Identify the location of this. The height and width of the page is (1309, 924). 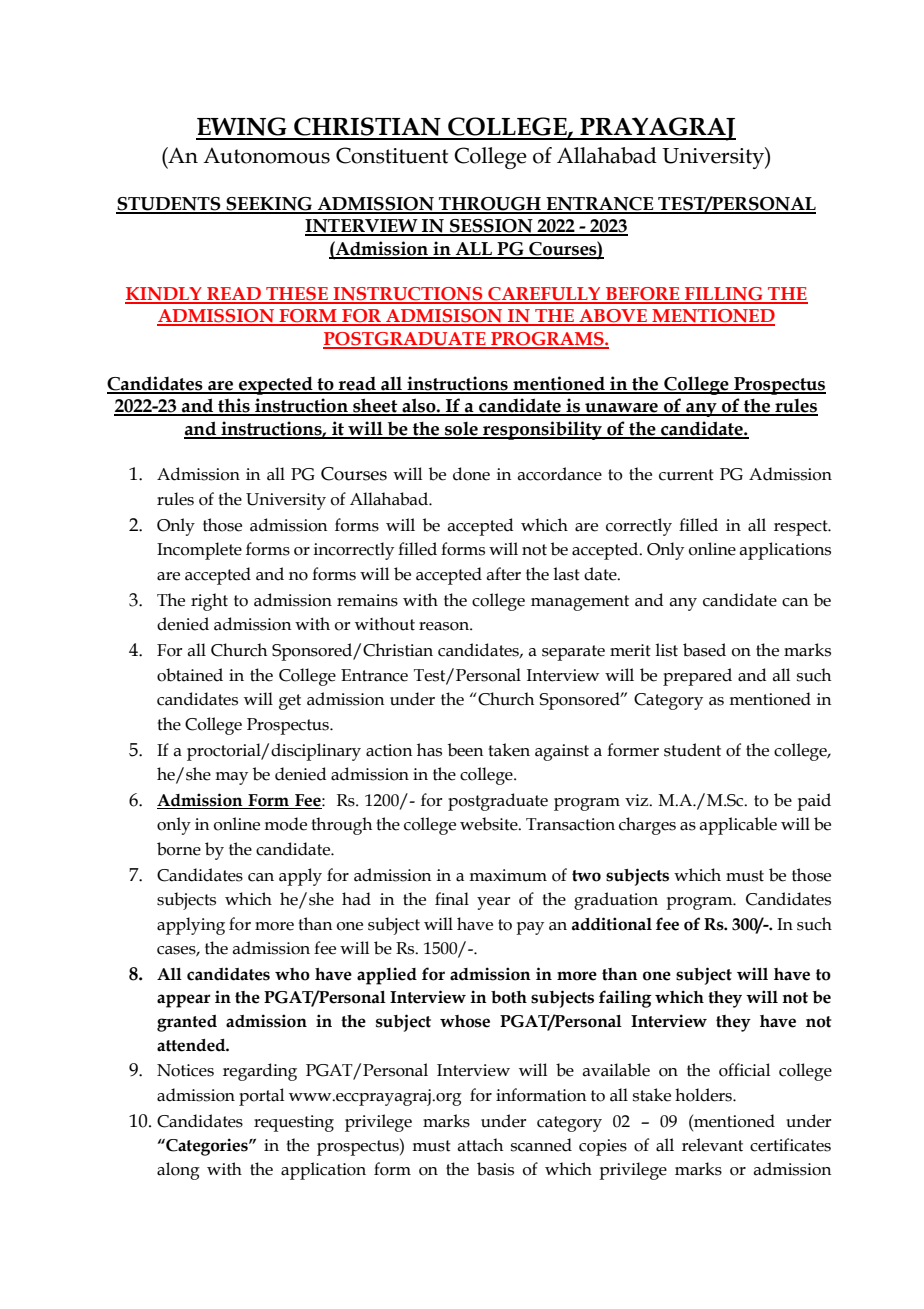
(234, 406).
